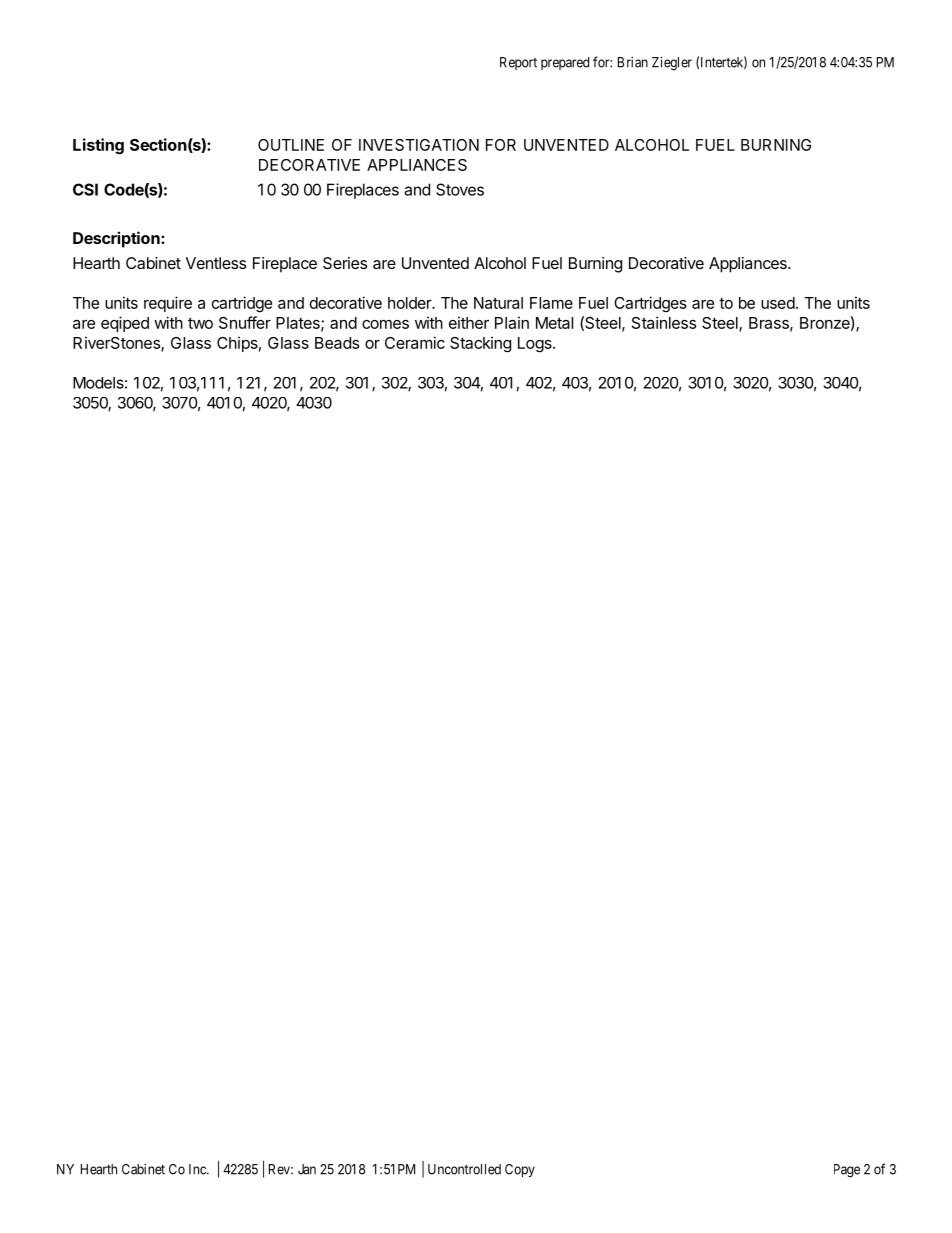  Describe the element at coordinates (198, 1169) in the screenshot. I see `Inc` at that location.
